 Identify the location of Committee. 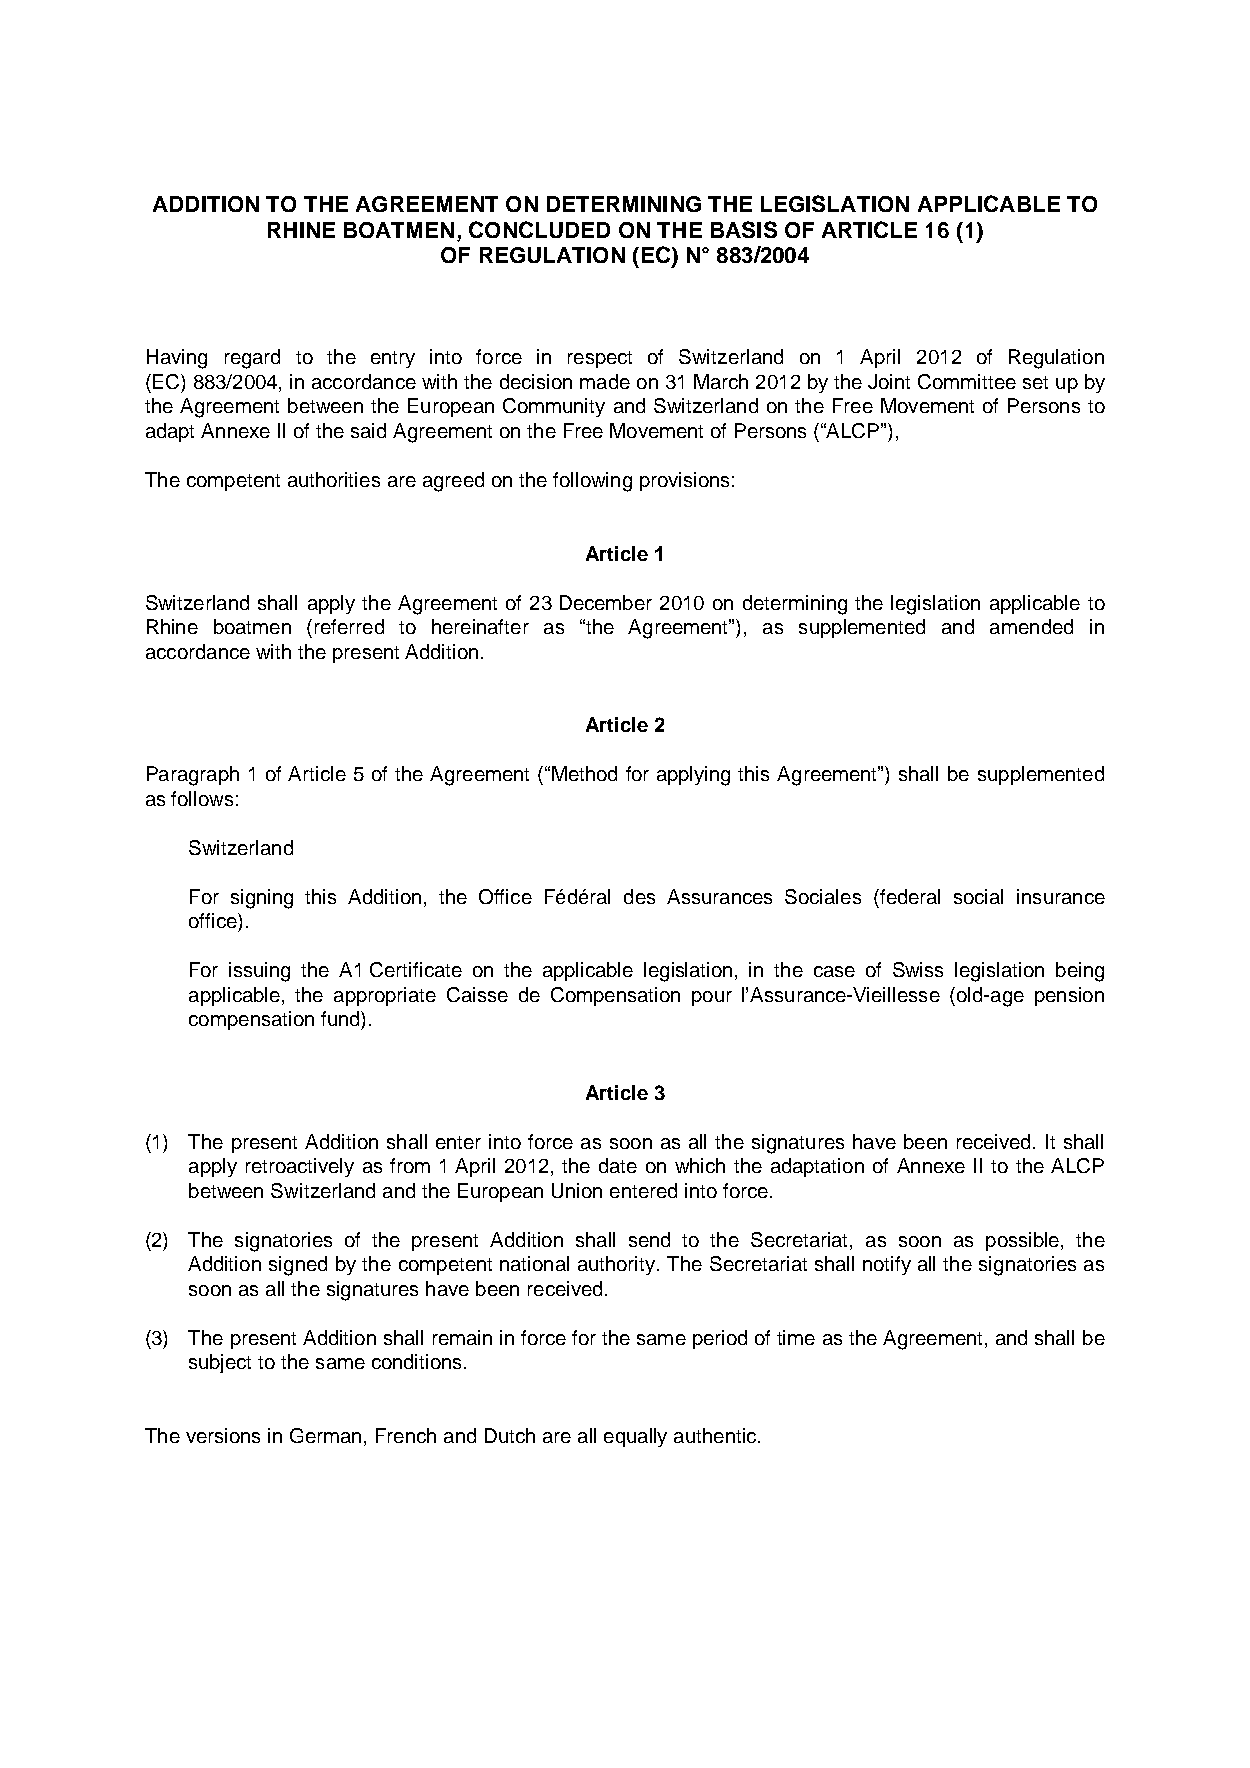
(967, 381).
